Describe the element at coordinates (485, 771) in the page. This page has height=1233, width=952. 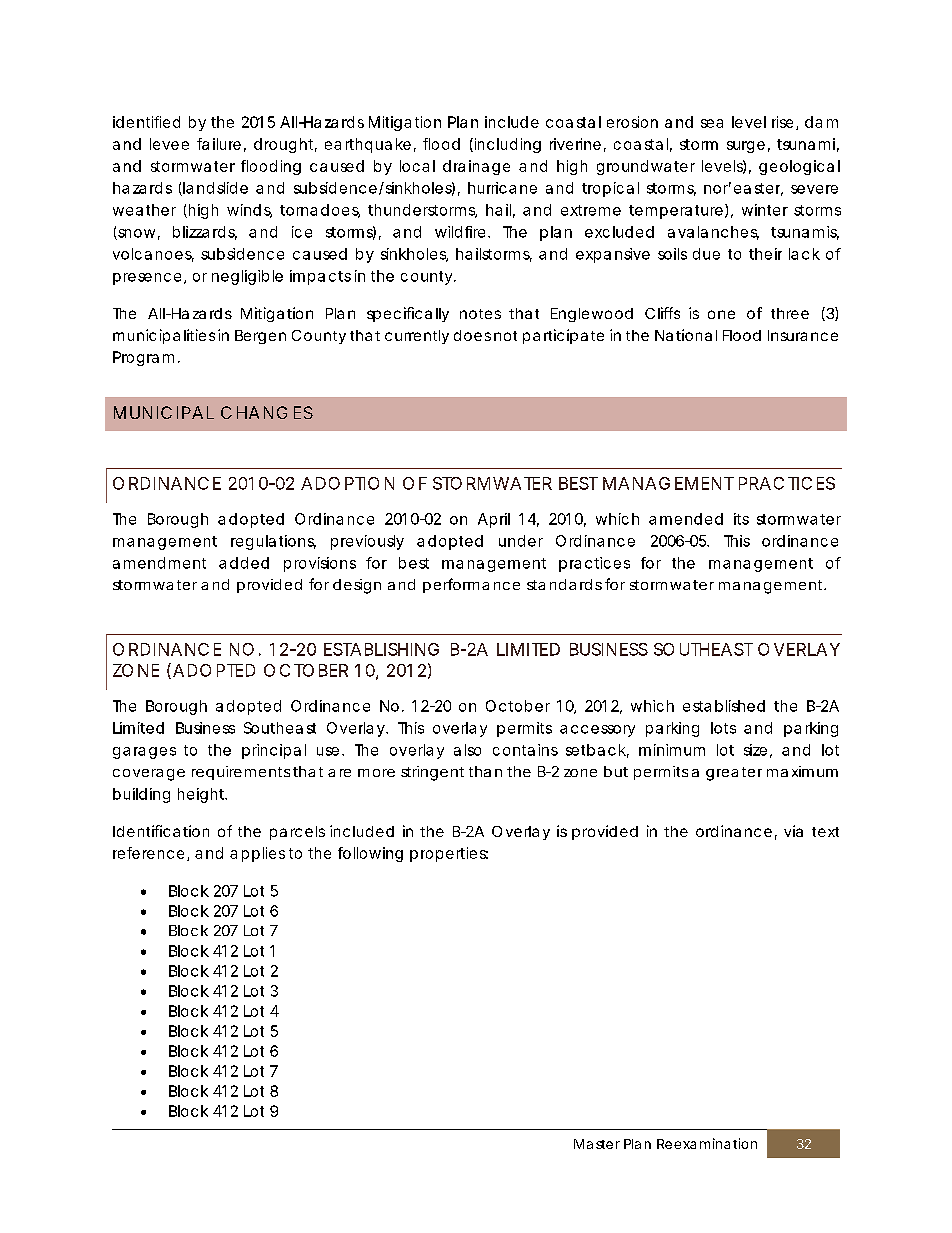
I see `than` at that location.
